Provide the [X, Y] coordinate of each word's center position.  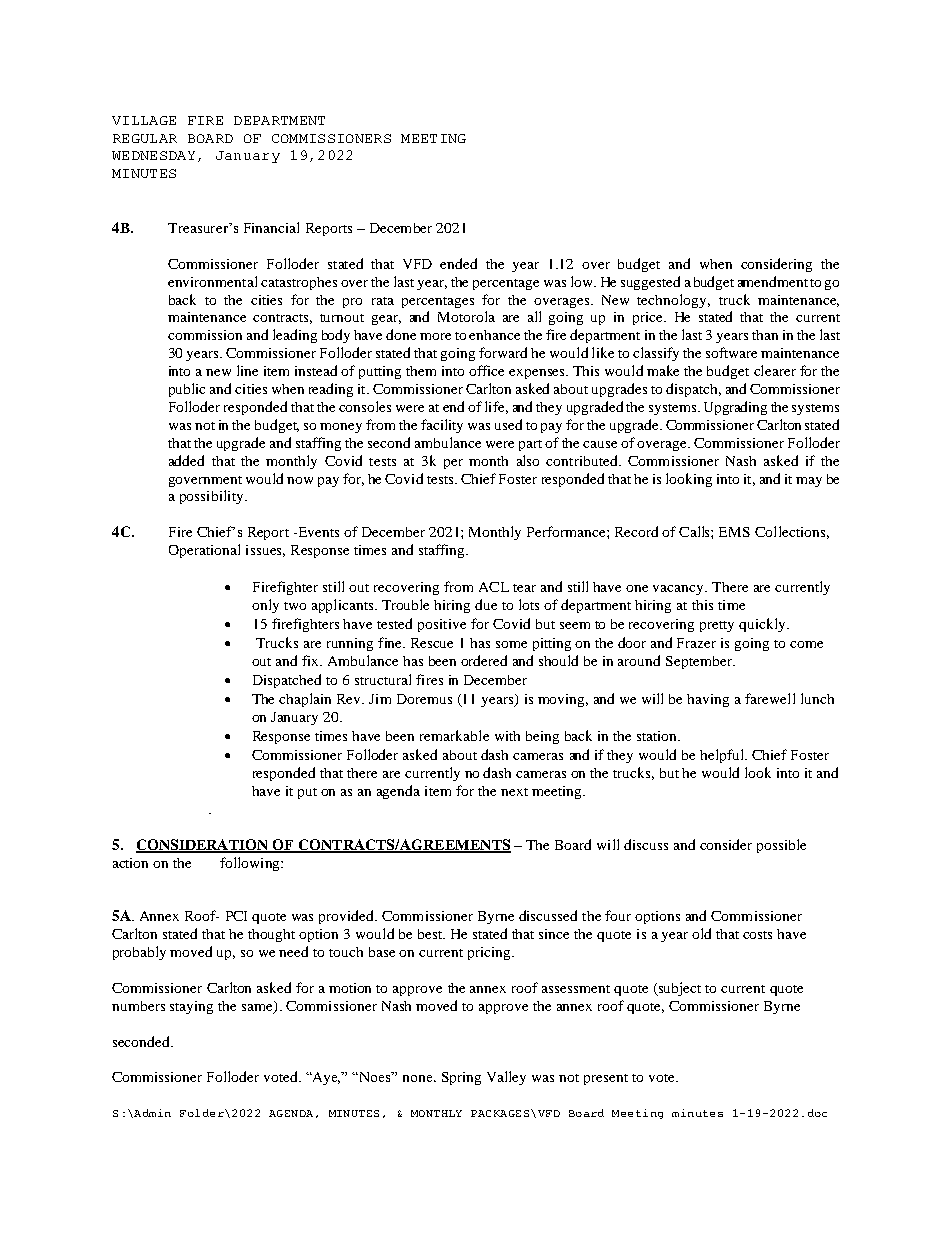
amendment [773, 281]
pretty [717, 626]
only [265, 606]
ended [458, 263]
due [486, 604]
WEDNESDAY [153, 155]
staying [191, 1007]
